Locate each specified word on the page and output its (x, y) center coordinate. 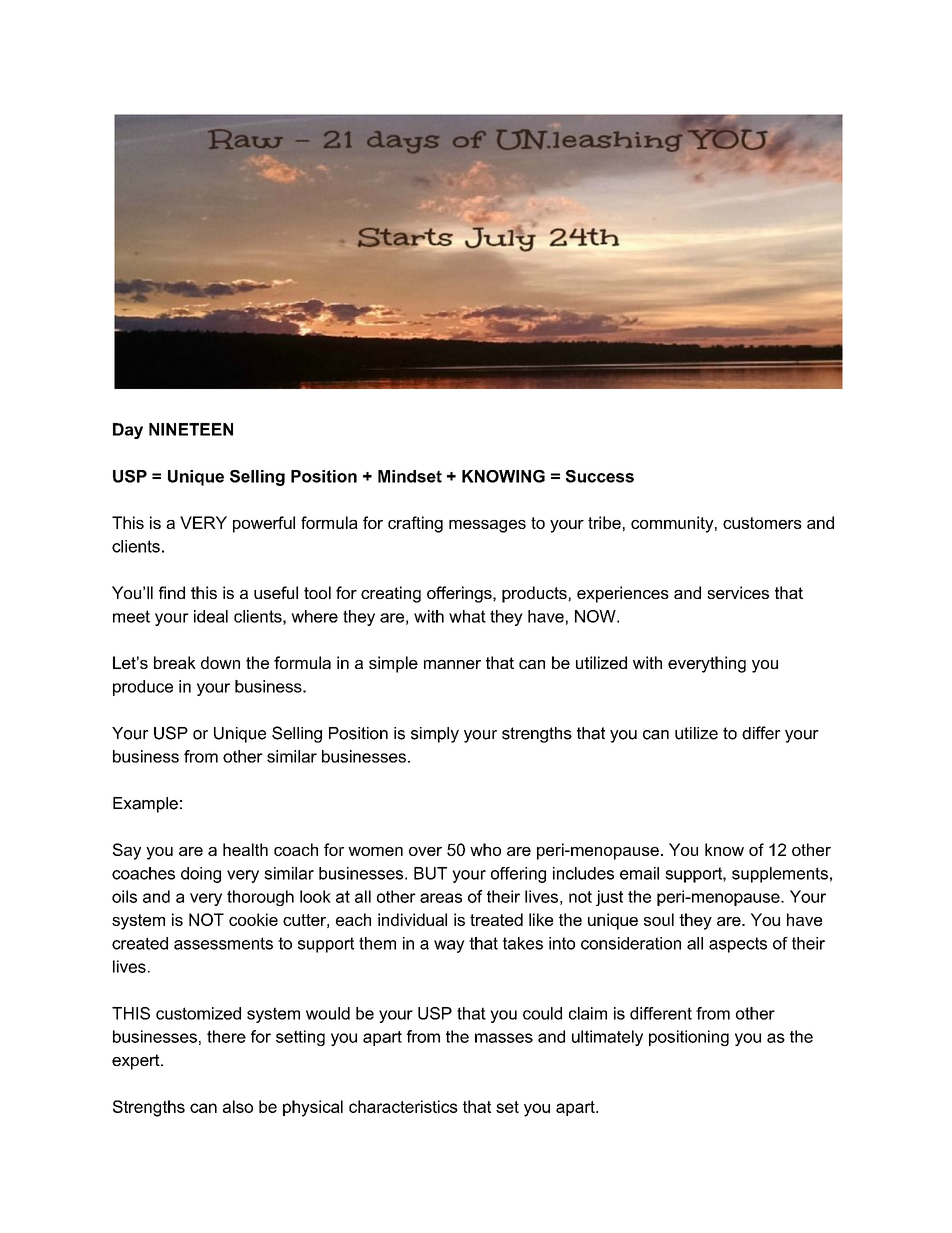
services (738, 592)
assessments (223, 943)
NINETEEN (191, 429)
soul (659, 919)
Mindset (410, 476)
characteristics (403, 1106)
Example (145, 805)
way (449, 946)
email (639, 873)
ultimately (607, 1038)
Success (600, 476)
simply (435, 735)
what (467, 616)
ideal (211, 616)
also (238, 1106)
